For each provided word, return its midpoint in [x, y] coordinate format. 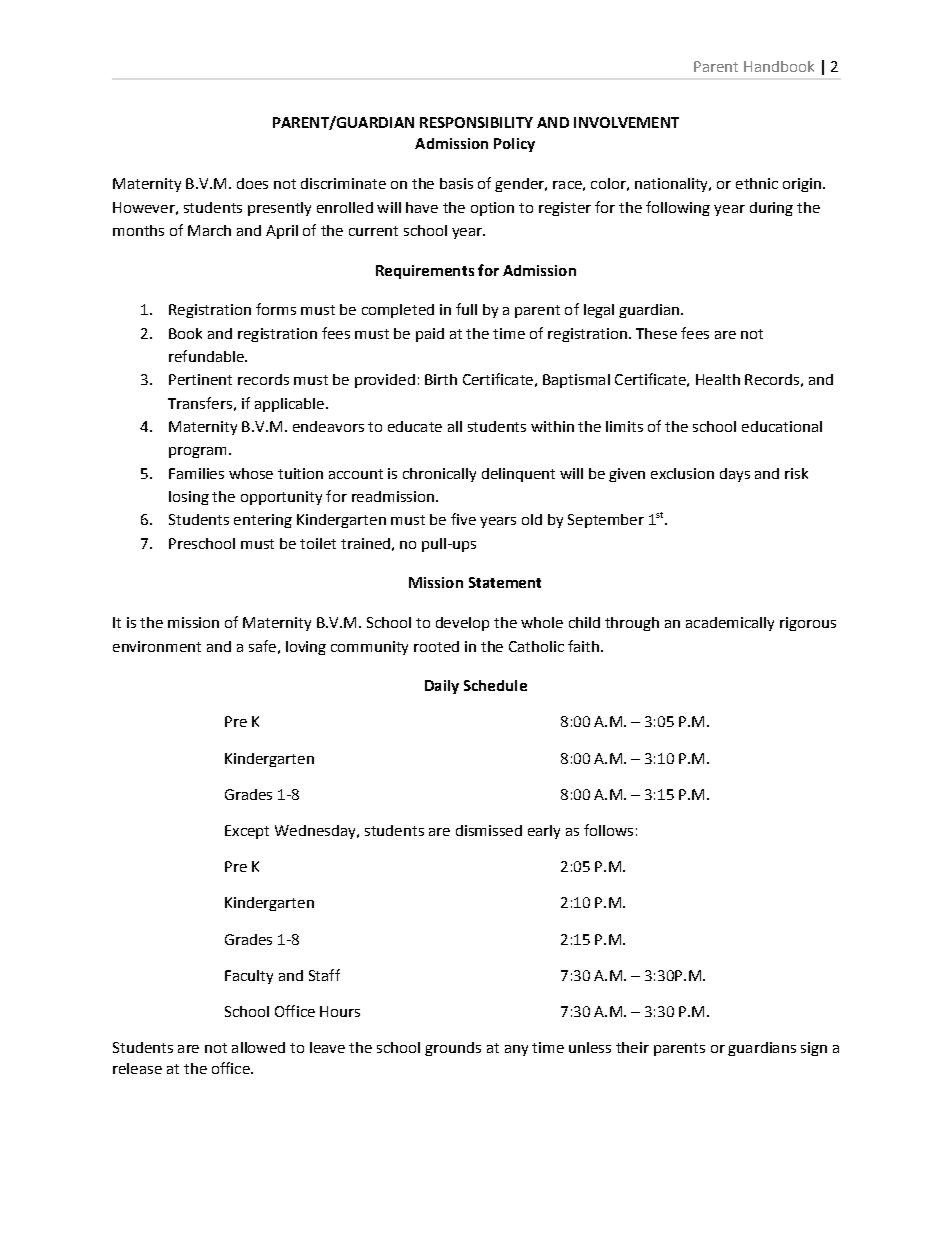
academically [730, 624]
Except [247, 832]
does [252, 183]
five [463, 519]
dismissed [489, 830]
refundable [207, 356]
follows [608, 830]
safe [262, 646]
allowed [258, 1047]
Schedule [495, 685]
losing [189, 498]
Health [718, 379]
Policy [514, 145]
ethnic [757, 183]
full [466, 309]
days [735, 475]
